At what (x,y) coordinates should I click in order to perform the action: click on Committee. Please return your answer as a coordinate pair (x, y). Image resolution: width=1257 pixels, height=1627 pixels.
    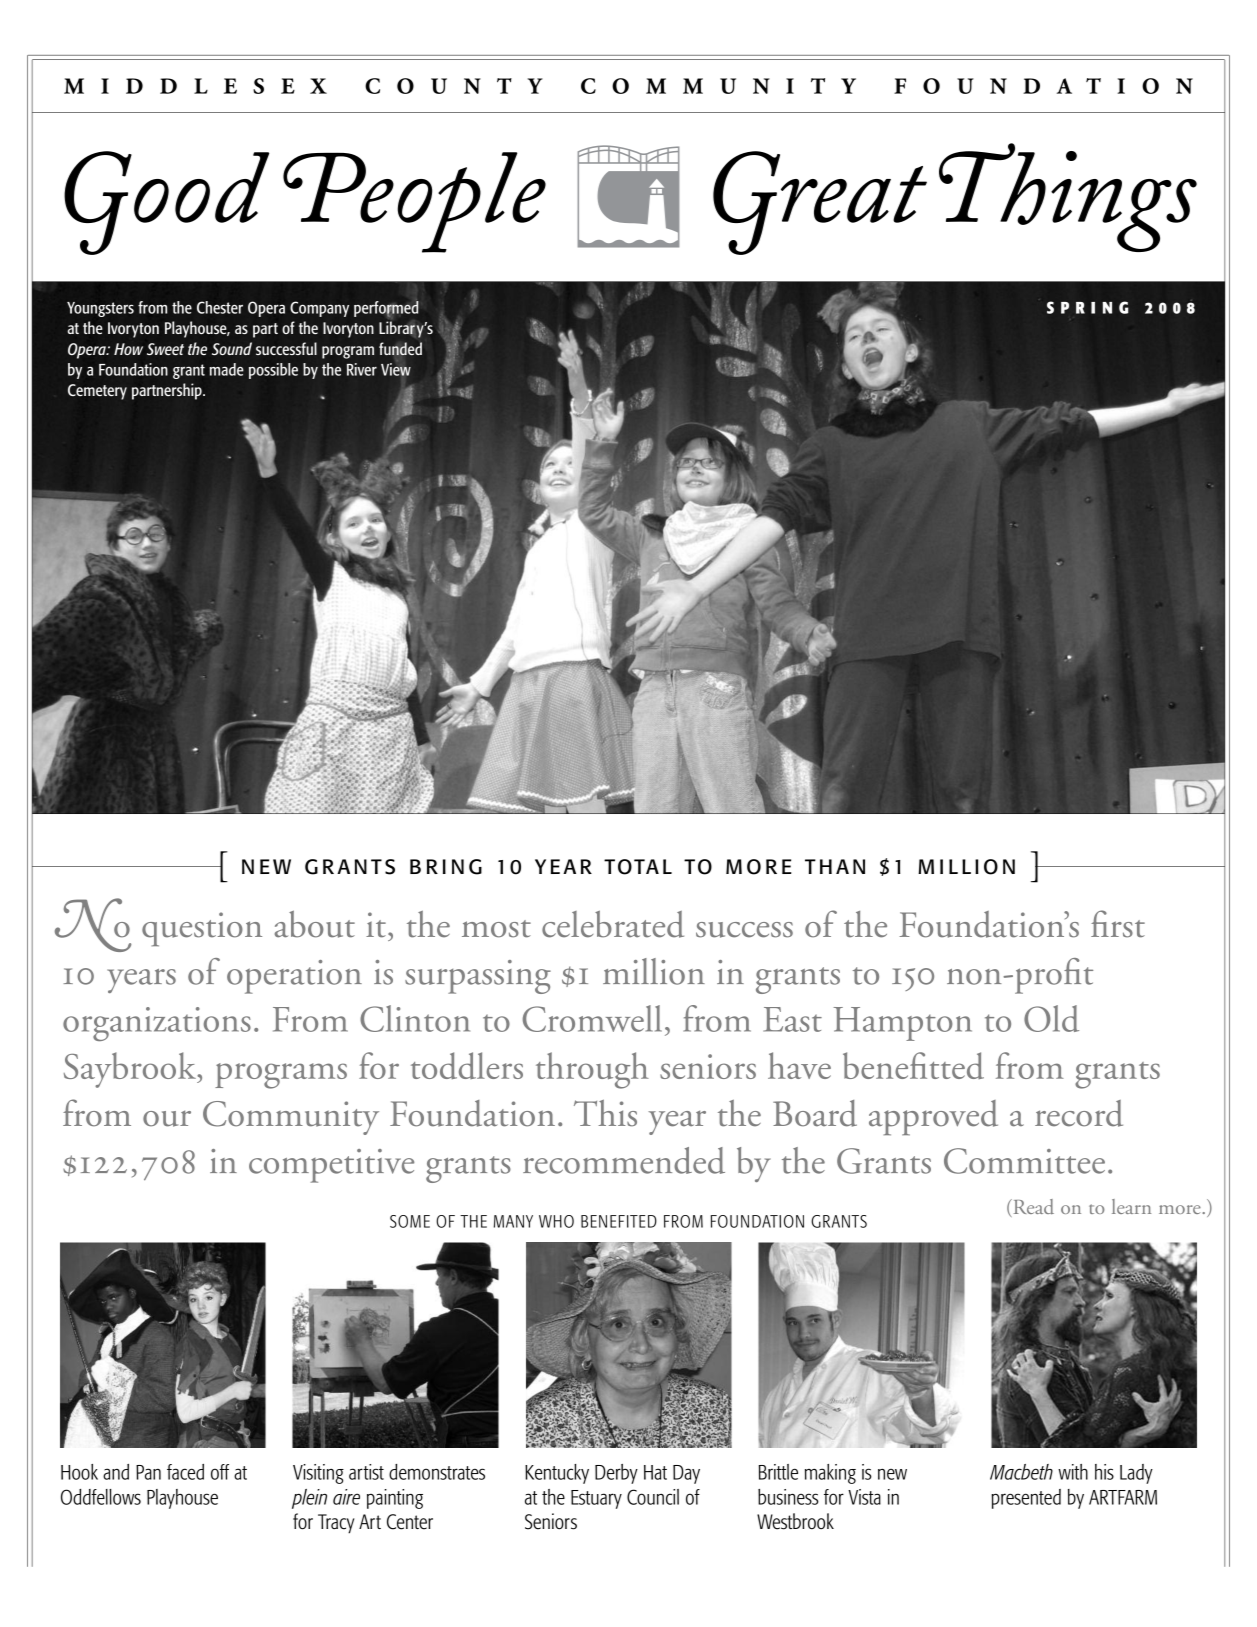
    Looking at the image, I should click on (1024, 1161).
